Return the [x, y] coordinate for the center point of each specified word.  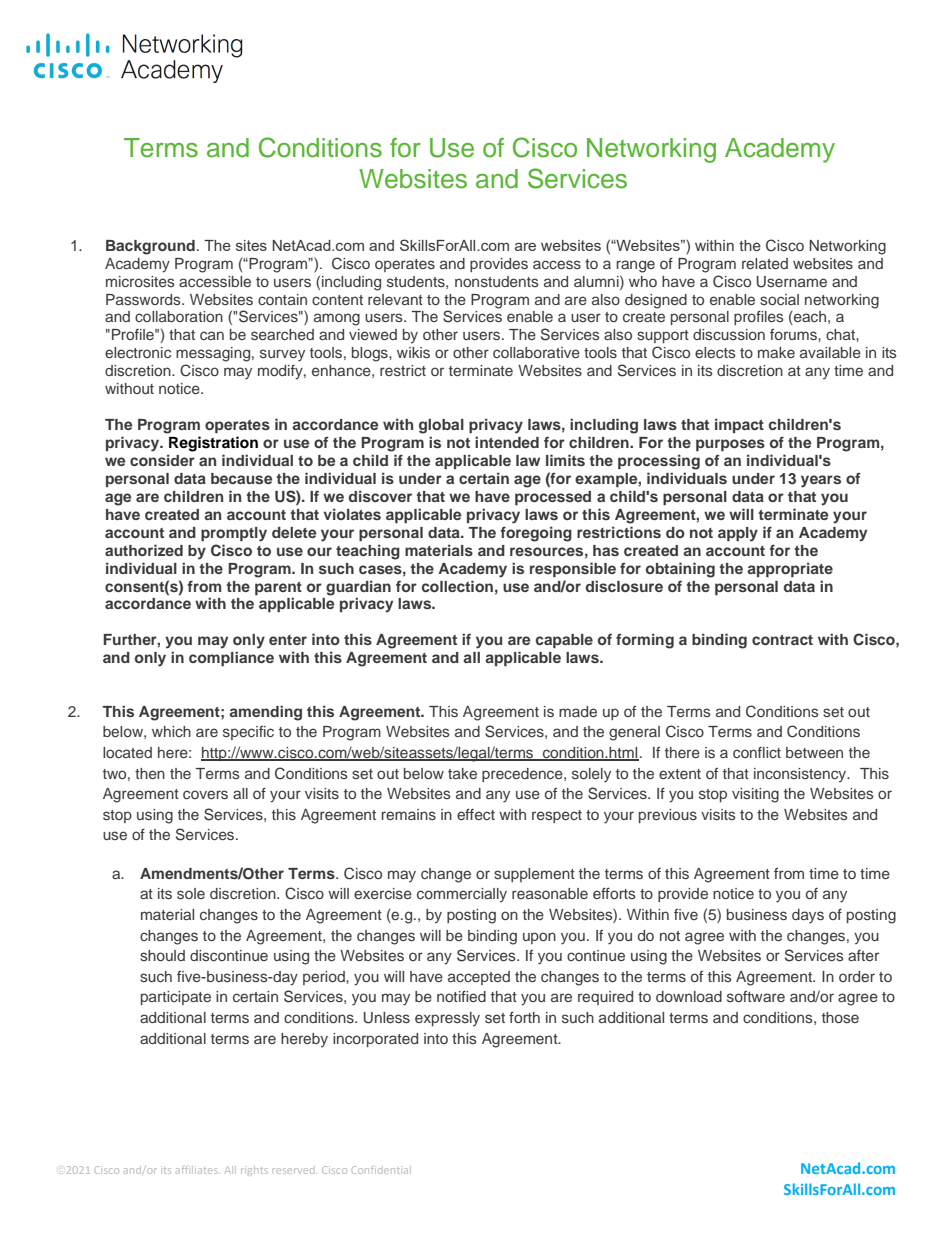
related [765, 263]
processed [553, 498]
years [821, 481]
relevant [395, 299]
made [578, 711]
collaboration [179, 316]
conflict [757, 752]
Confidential [381, 1170]
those [840, 1017]
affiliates [198, 1170]
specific [248, 733]
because [241, 478]
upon [539, 938]
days [808, 916]
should [162, 955]
